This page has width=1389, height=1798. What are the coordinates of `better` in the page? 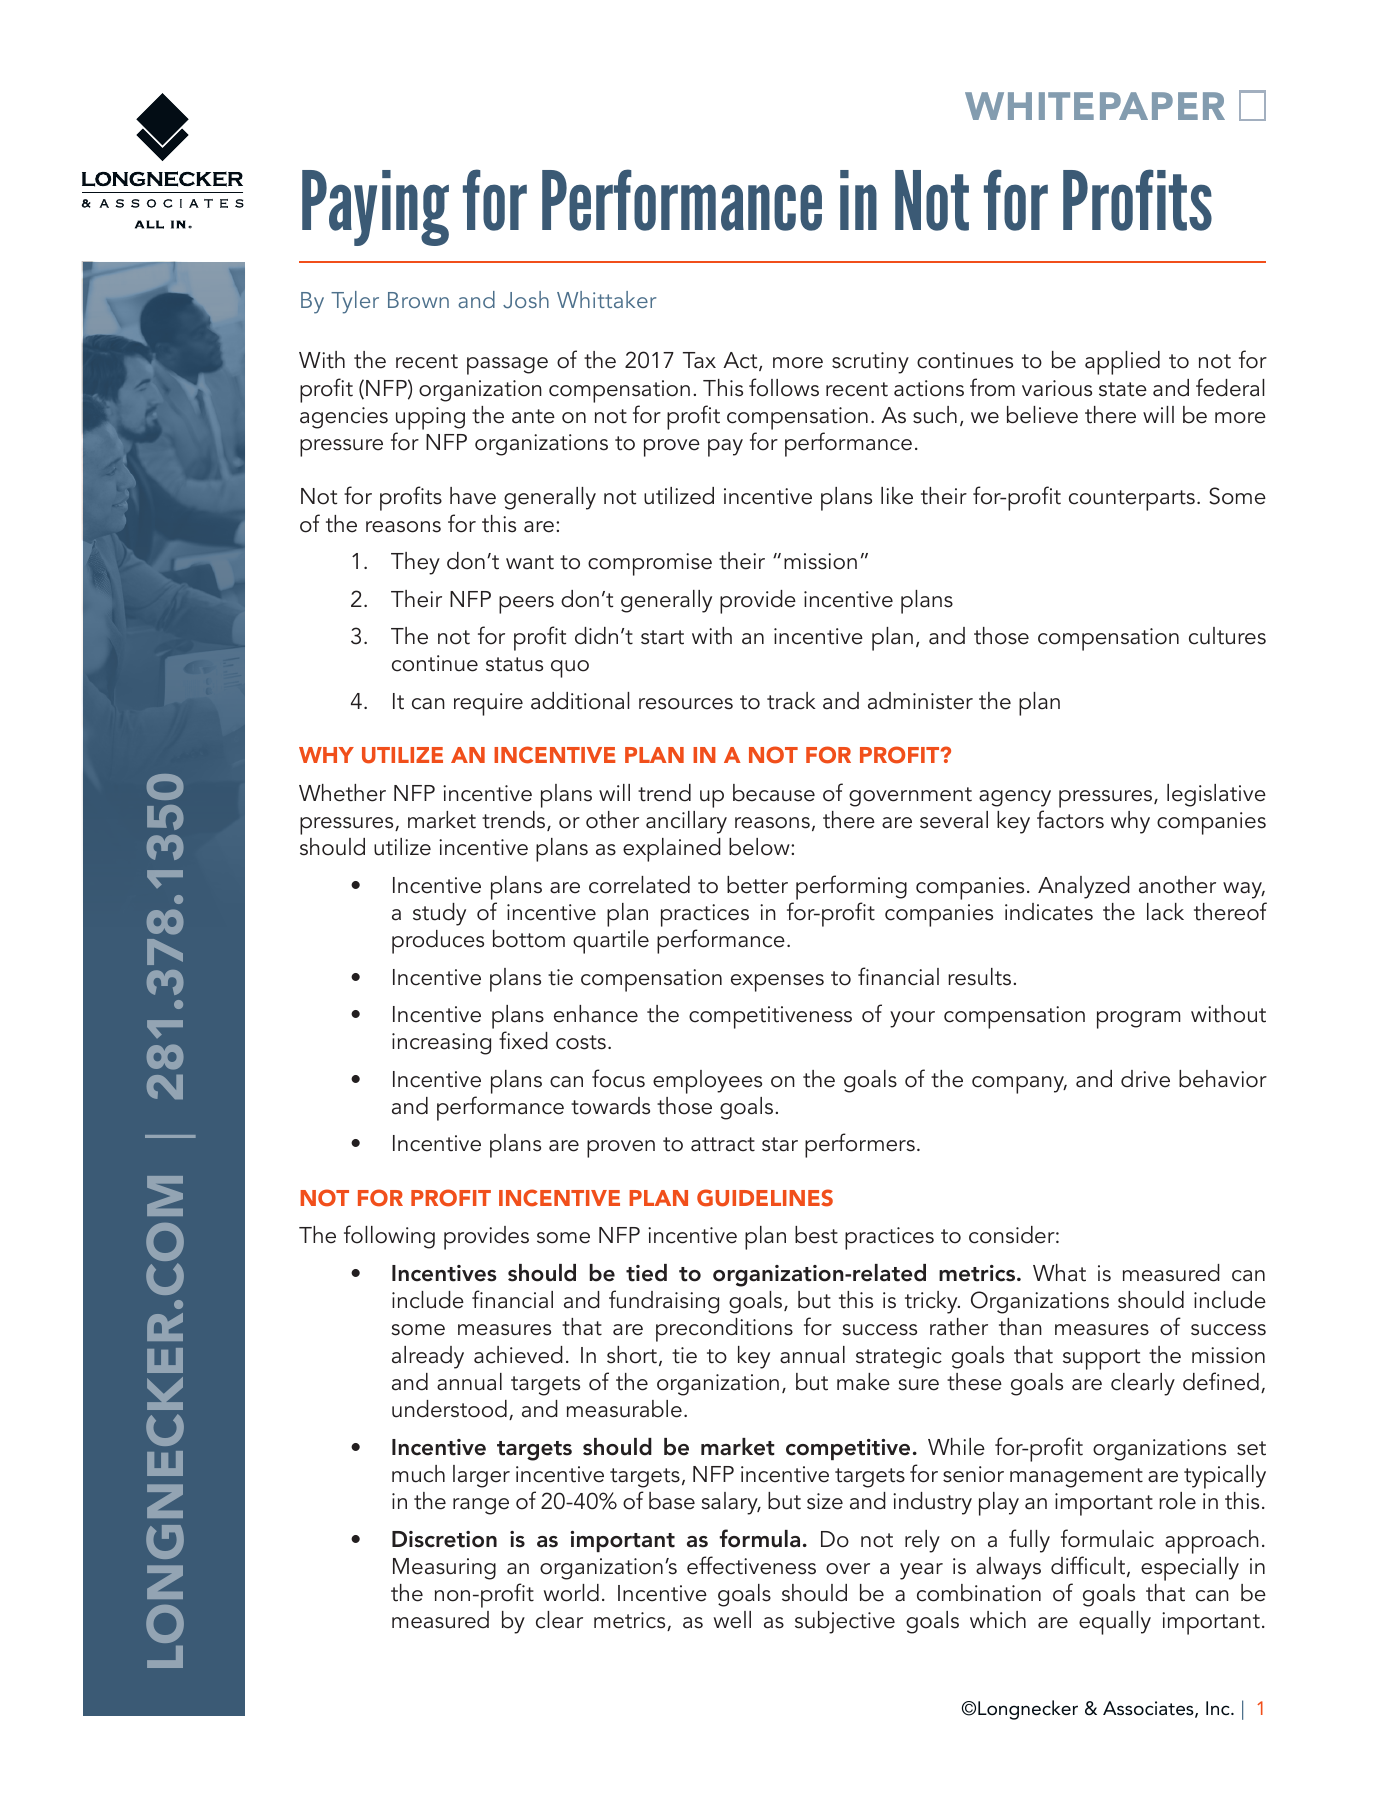 It's located at (757, 885).
